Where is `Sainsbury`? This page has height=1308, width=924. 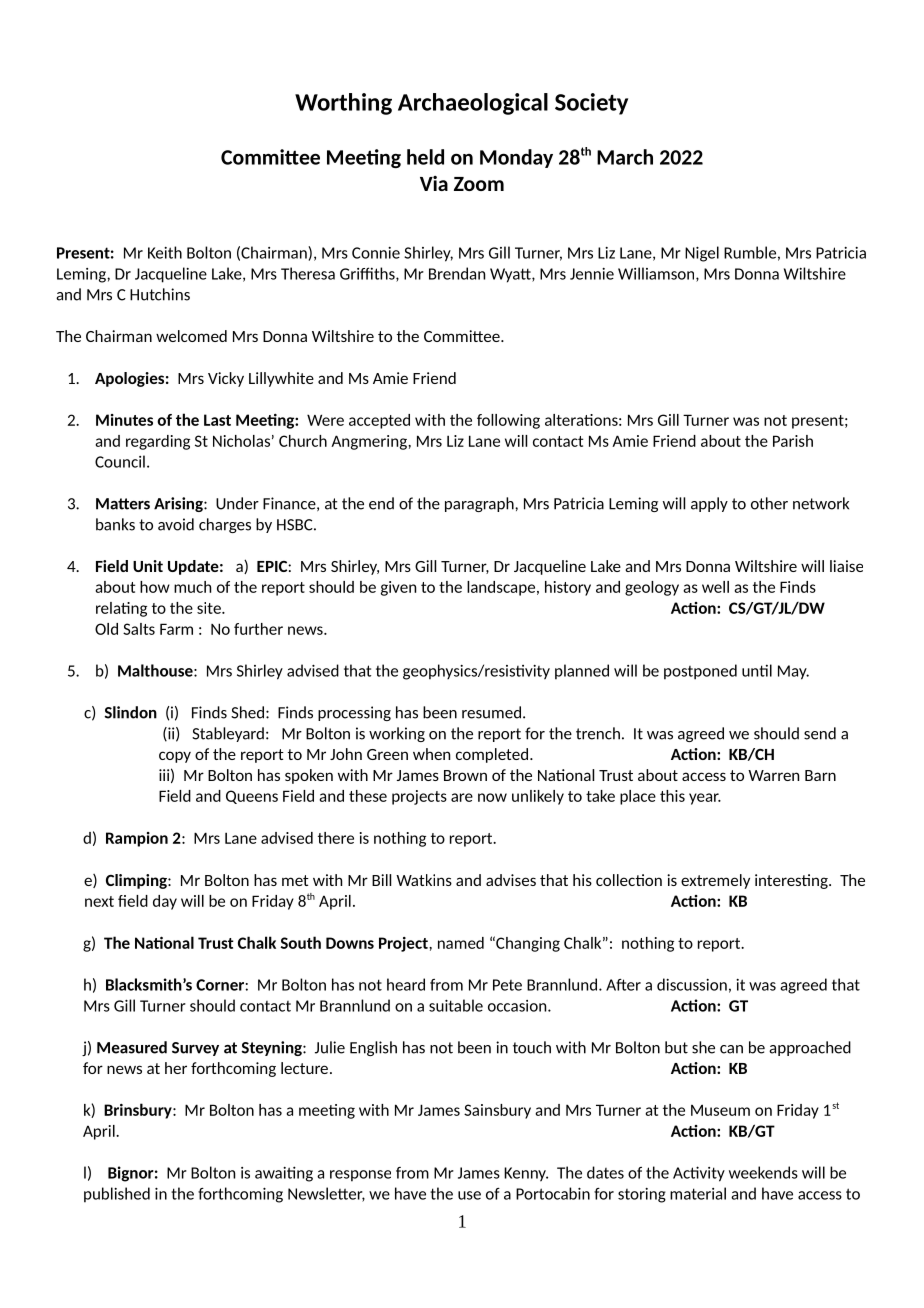 Sainsbury is located at coordinates (497, 1111).
